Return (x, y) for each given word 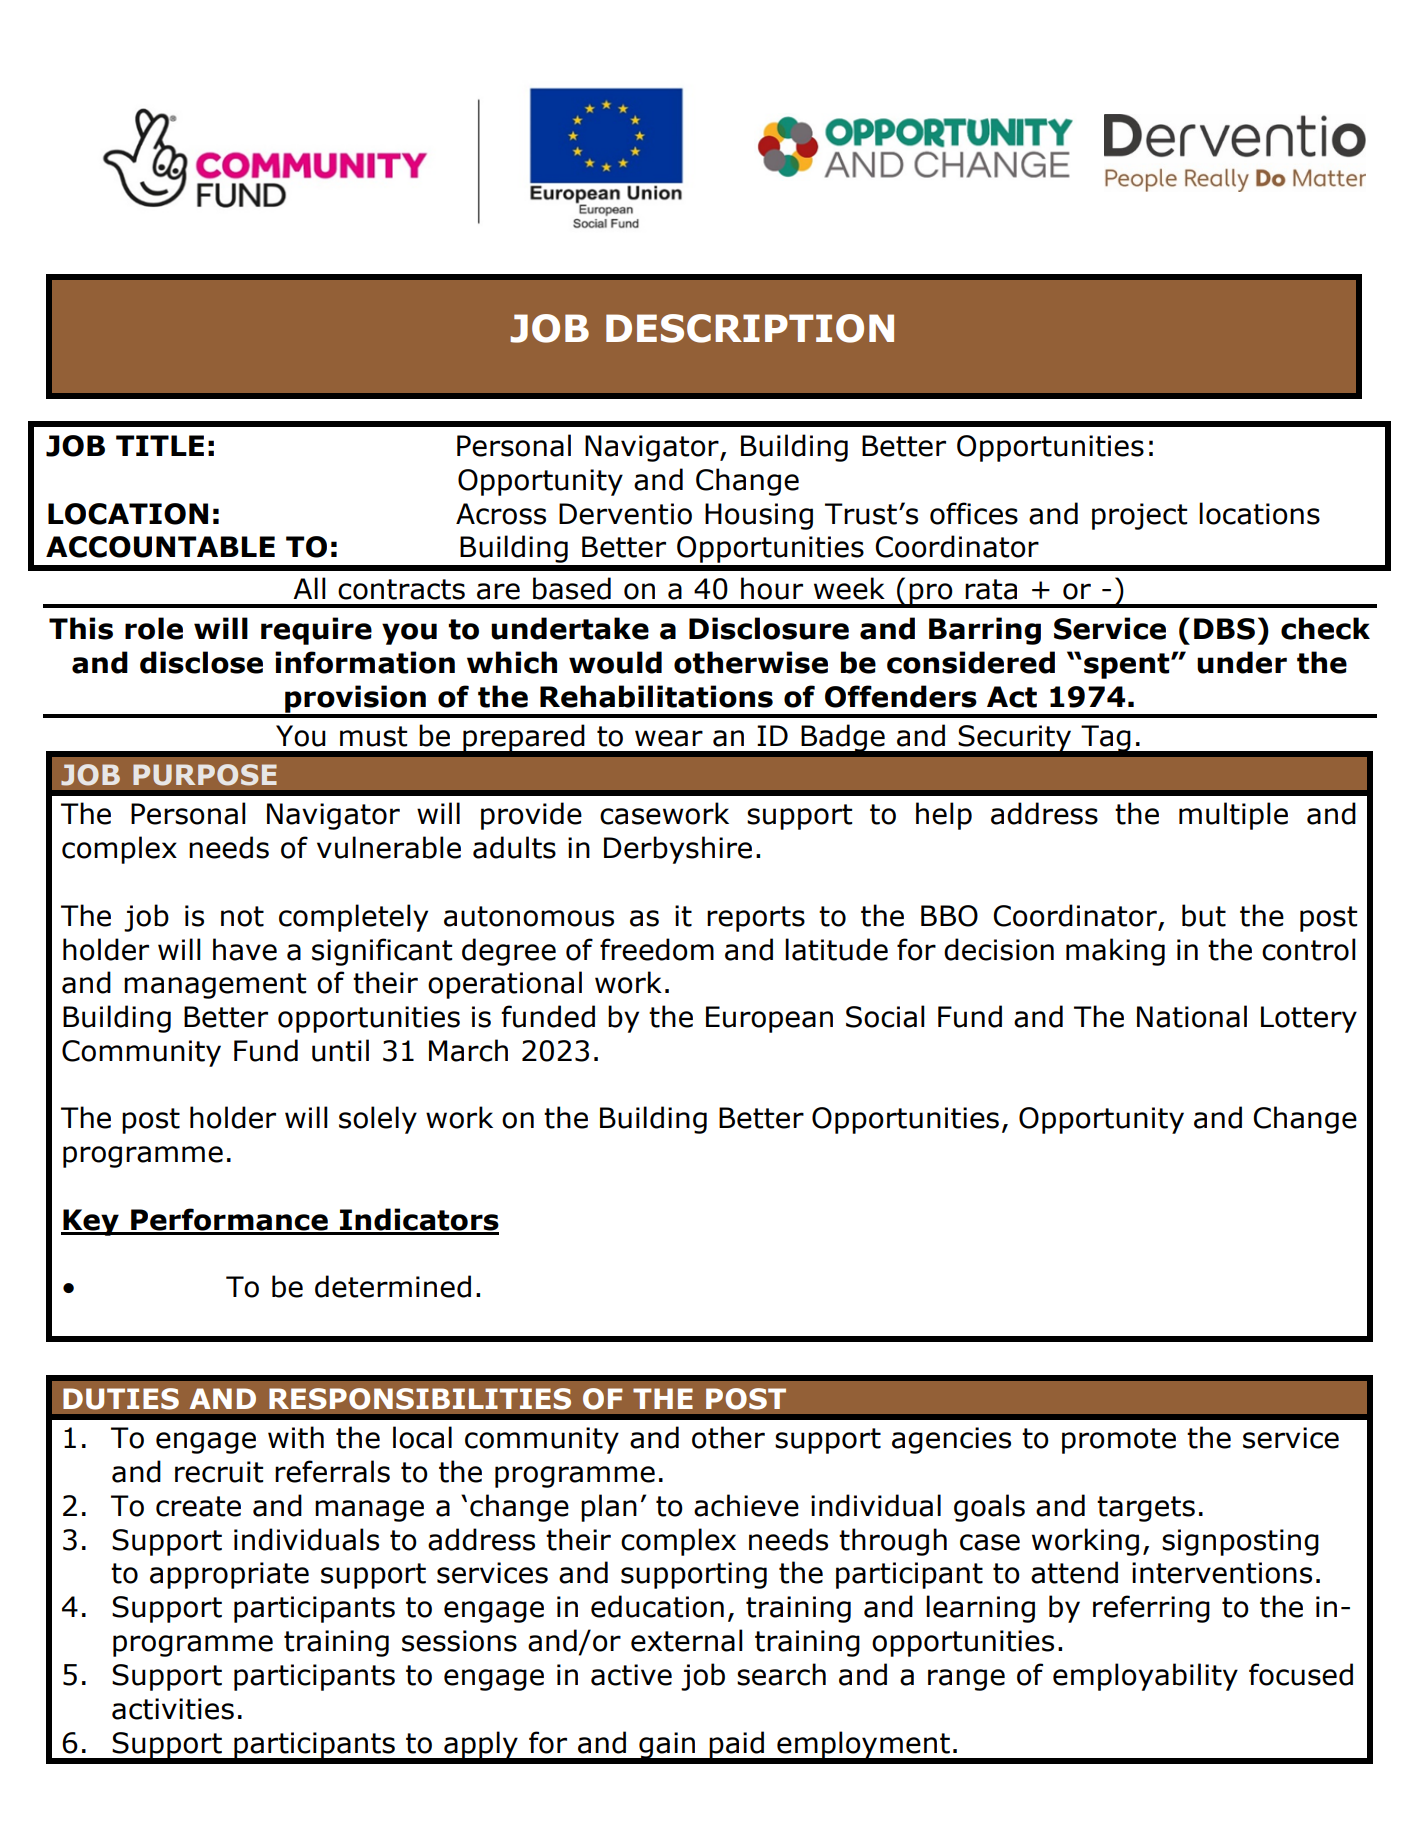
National (1192, 1016)
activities (173, 1709)
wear (669, 738)
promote (1119, 1441)
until (340, 1050)
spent (1128, 666)
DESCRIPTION (750, 328)
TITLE (160, 445)
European (769, 1019)
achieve (746, 1505)
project (1139, 516)
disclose (201, 662)
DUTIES (121, 1399)
